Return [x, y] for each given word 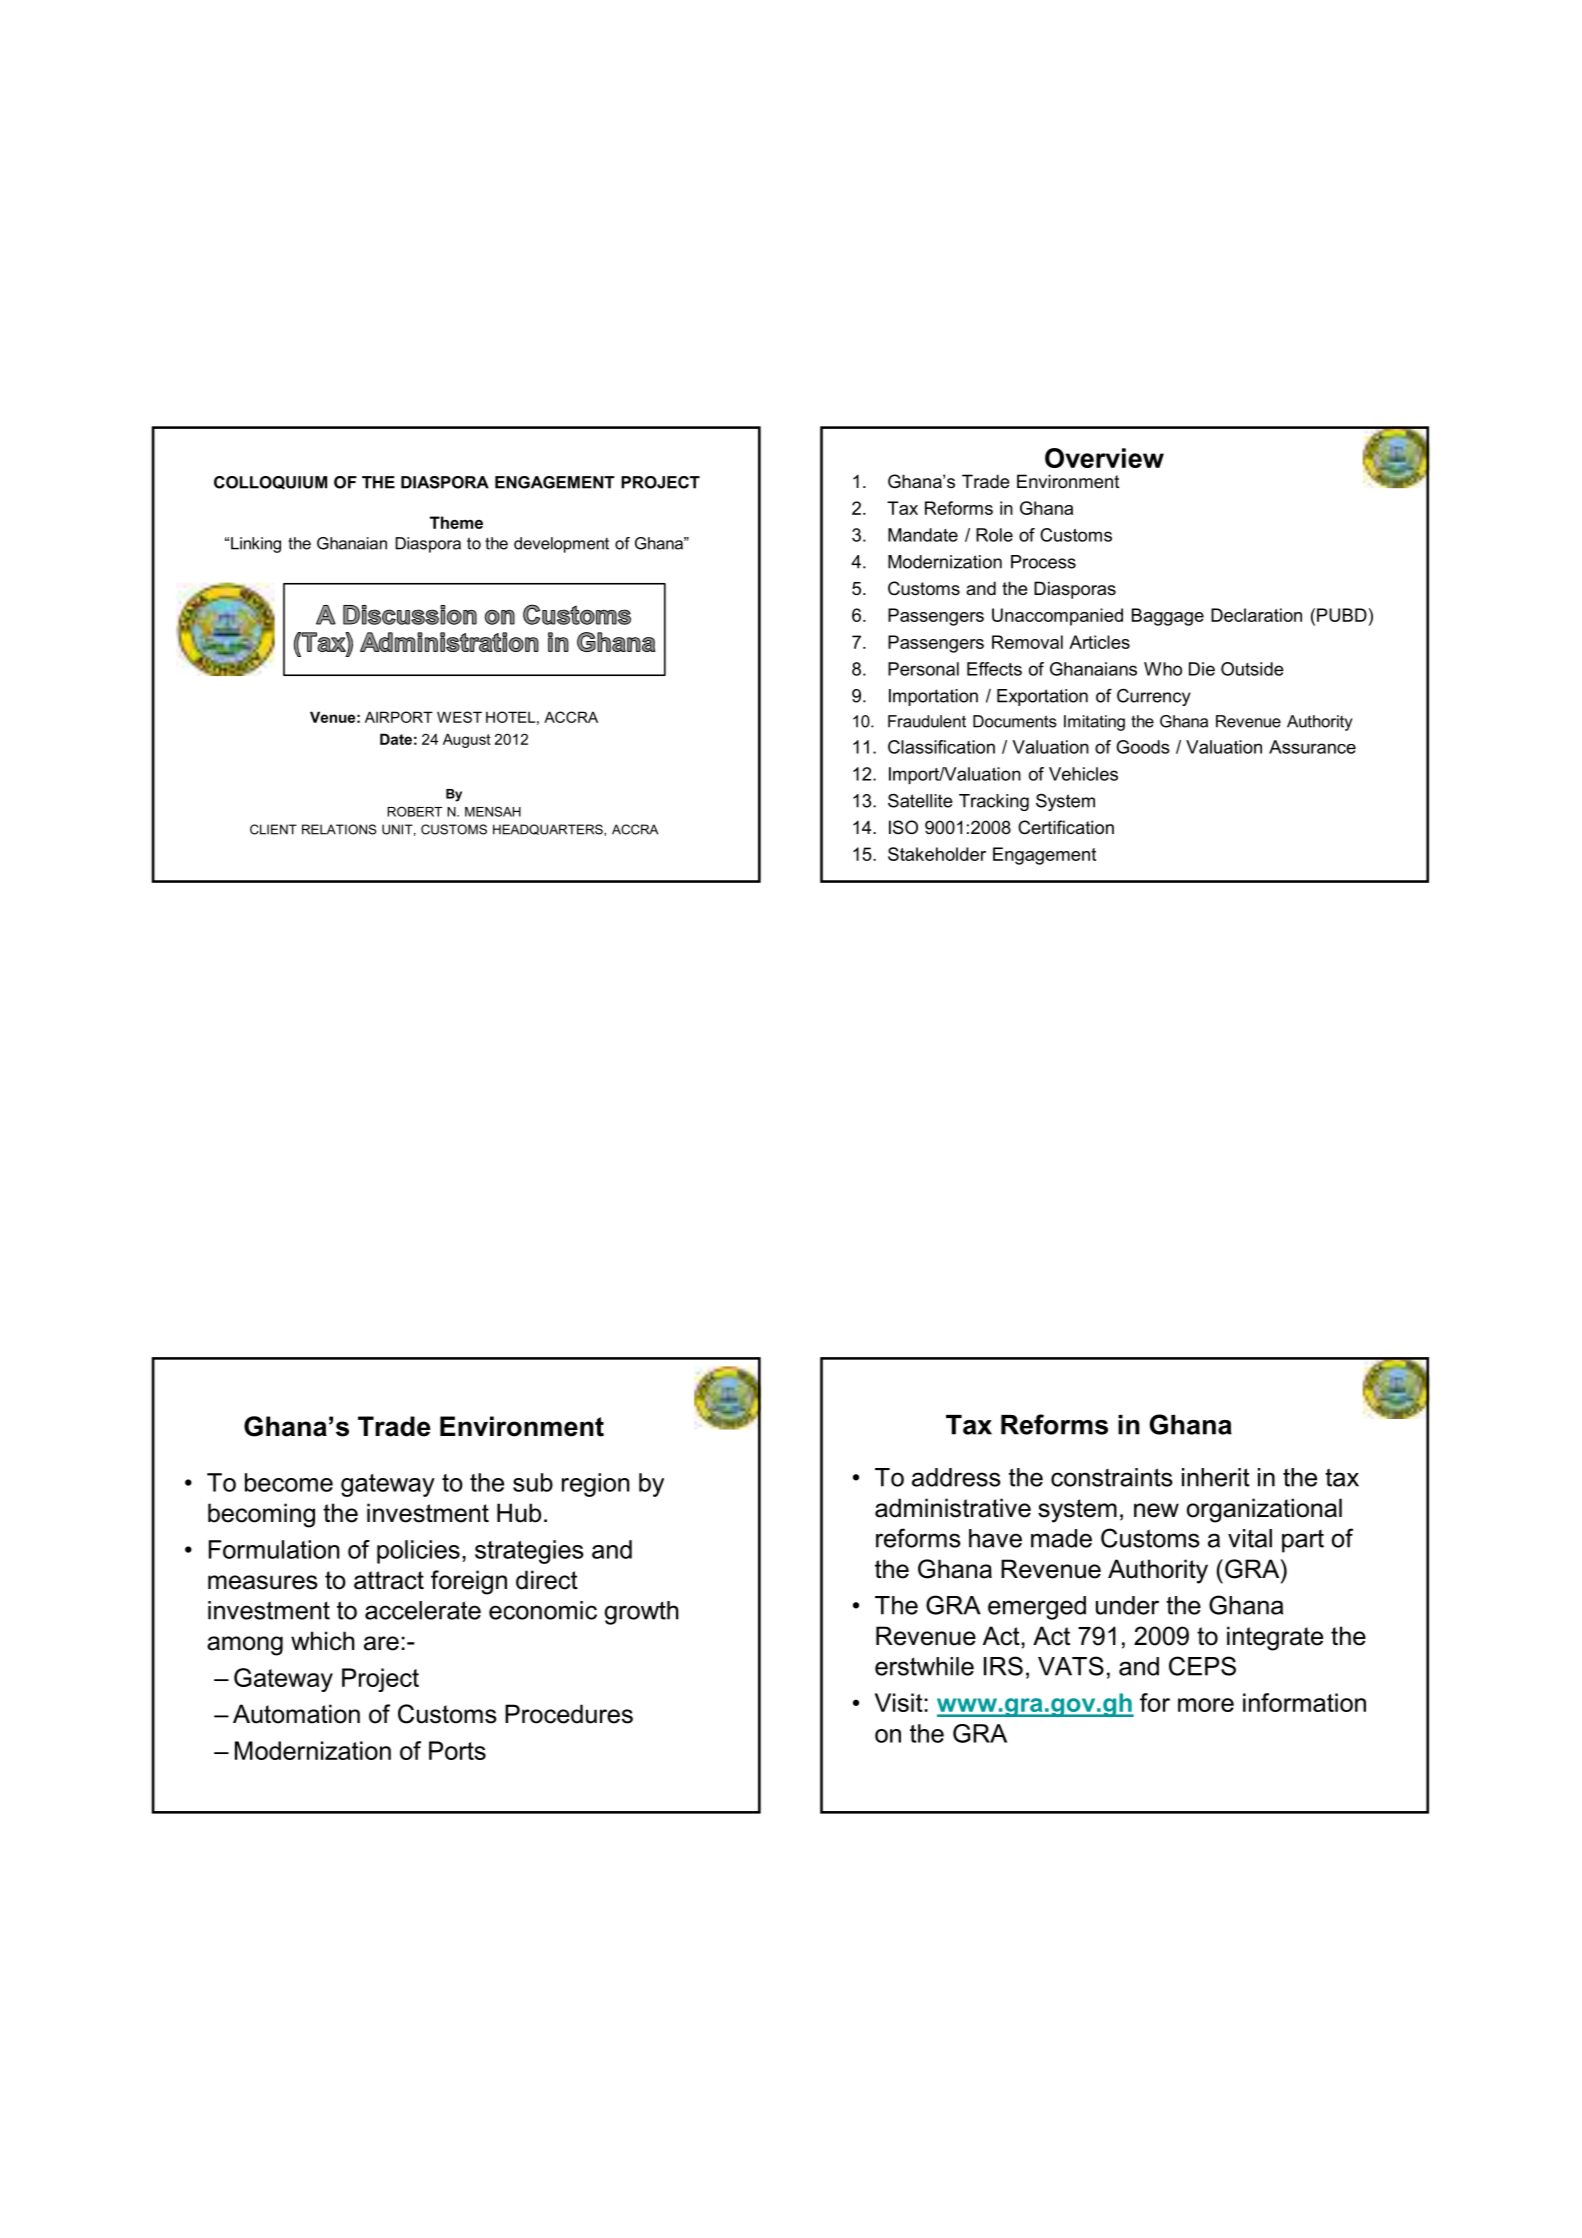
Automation [296, 1714]
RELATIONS [339, 829]
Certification [1066, 827]
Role [994, 535]
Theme [456, 522]
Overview [1104, 458]
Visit [899, 1702]
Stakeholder [937, 854]
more [1206, 1705]
